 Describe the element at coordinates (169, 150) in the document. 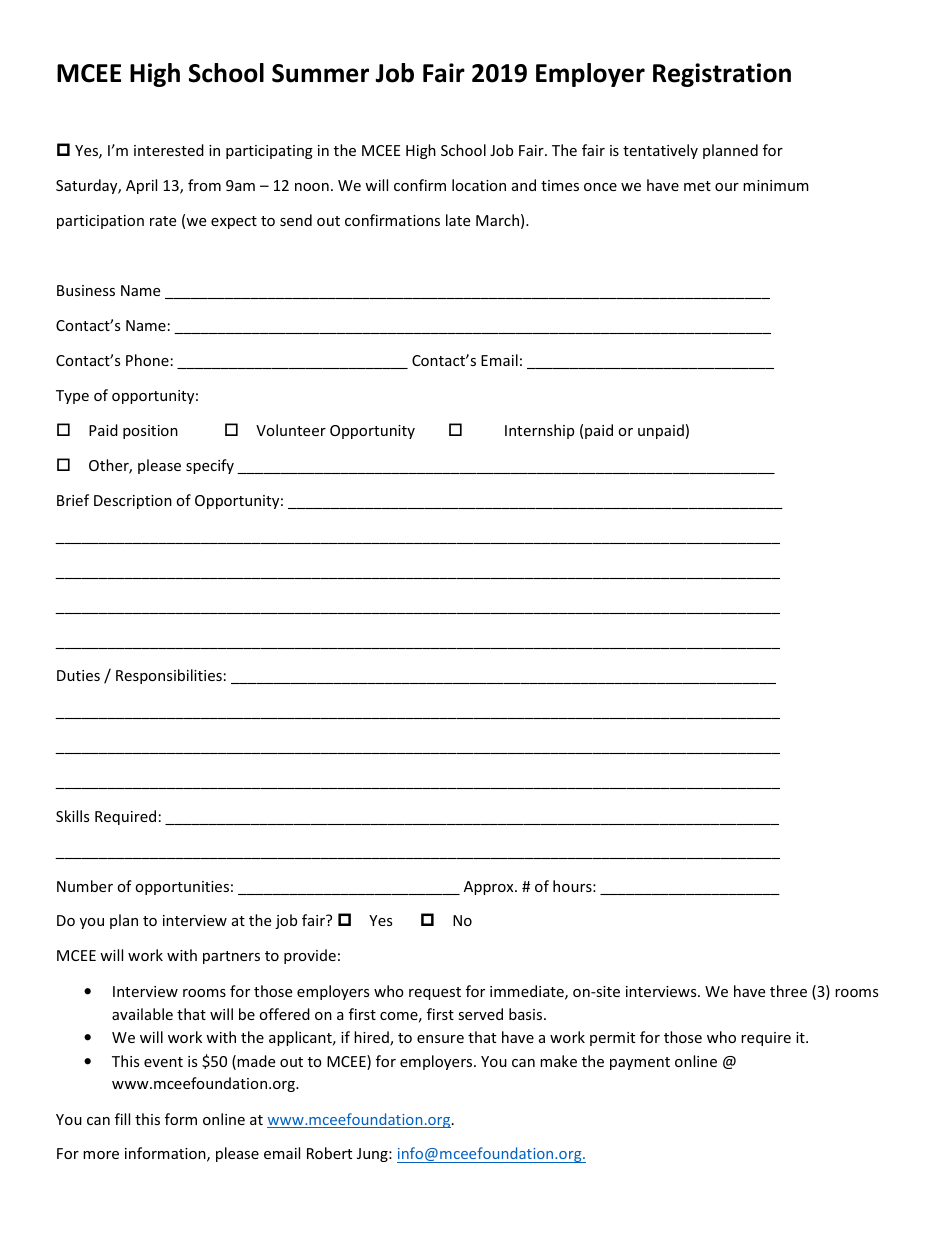

I see `interested` at that location.
